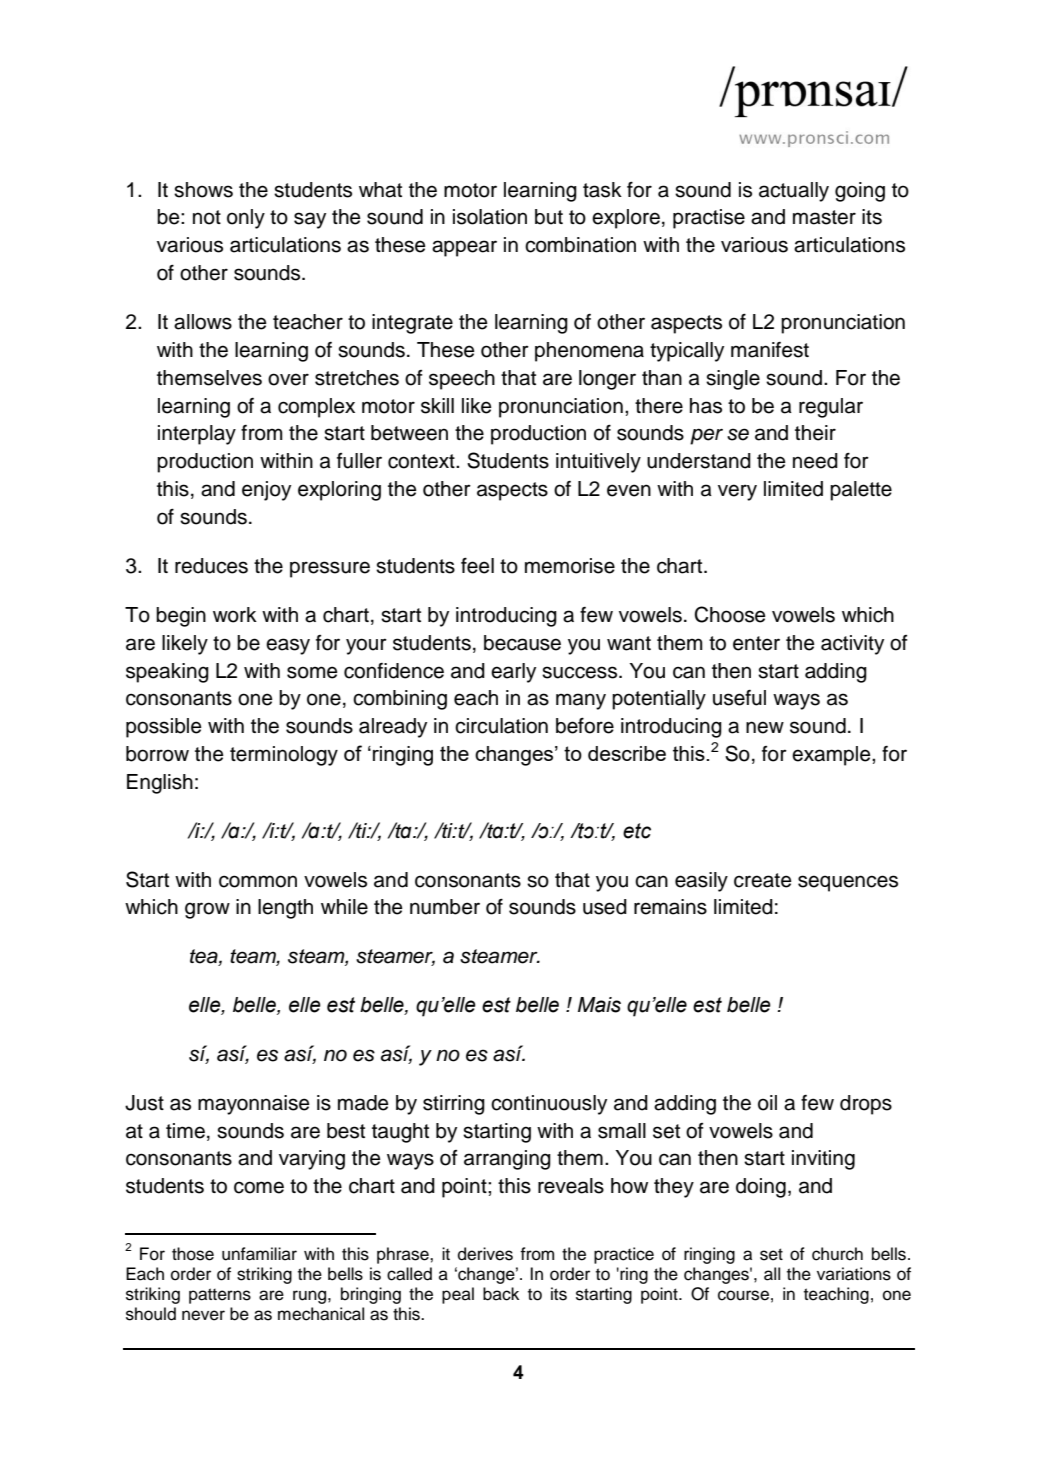  What do you see at coordinates (220, 1296) in the image?
I see `patterns` at bounding box center [220, 1296].
